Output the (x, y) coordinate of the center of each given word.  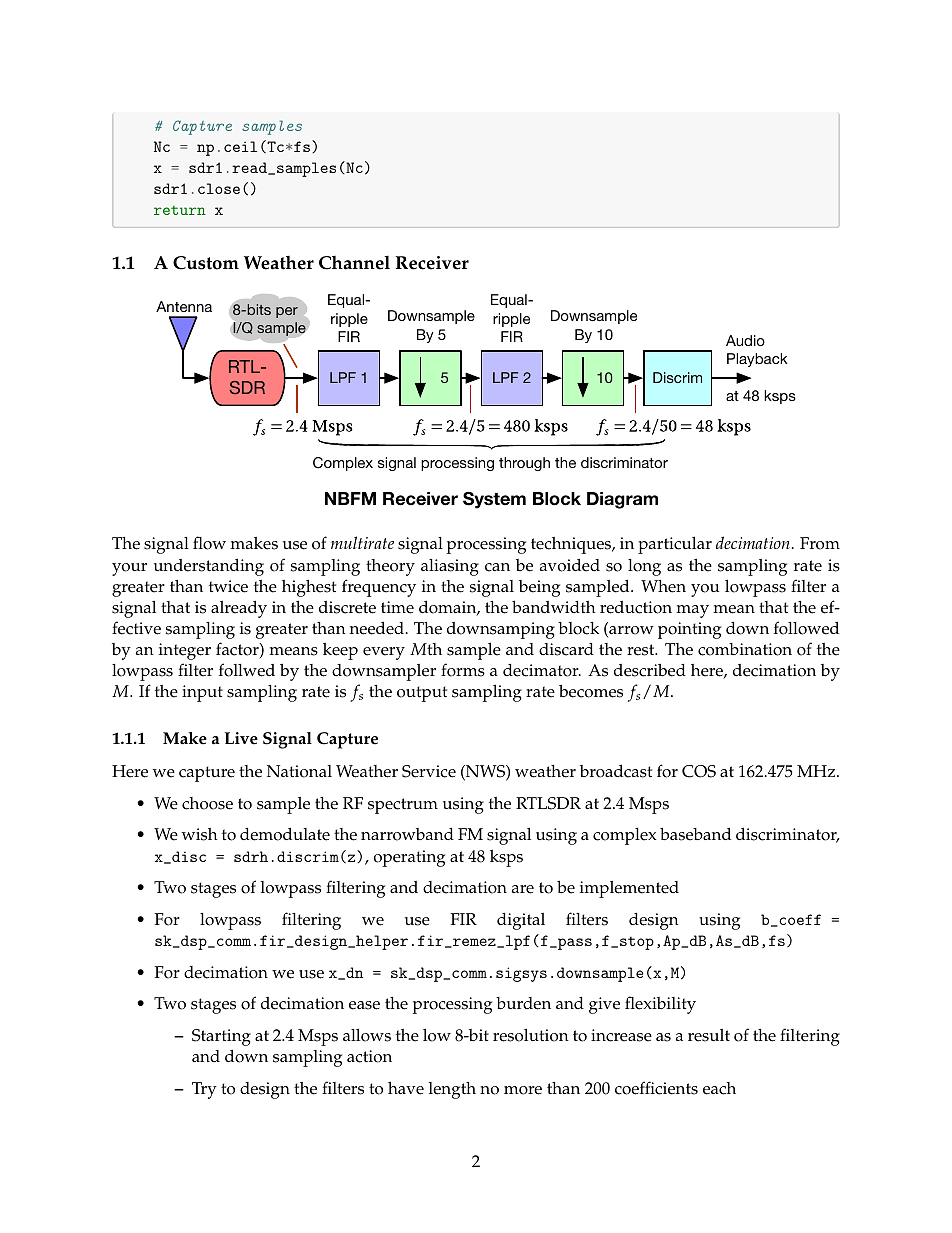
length (452, 1090)
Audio (745, 340)
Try (204, 1090)
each (719, 1088)
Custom (206, 263)
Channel (354, 263)
